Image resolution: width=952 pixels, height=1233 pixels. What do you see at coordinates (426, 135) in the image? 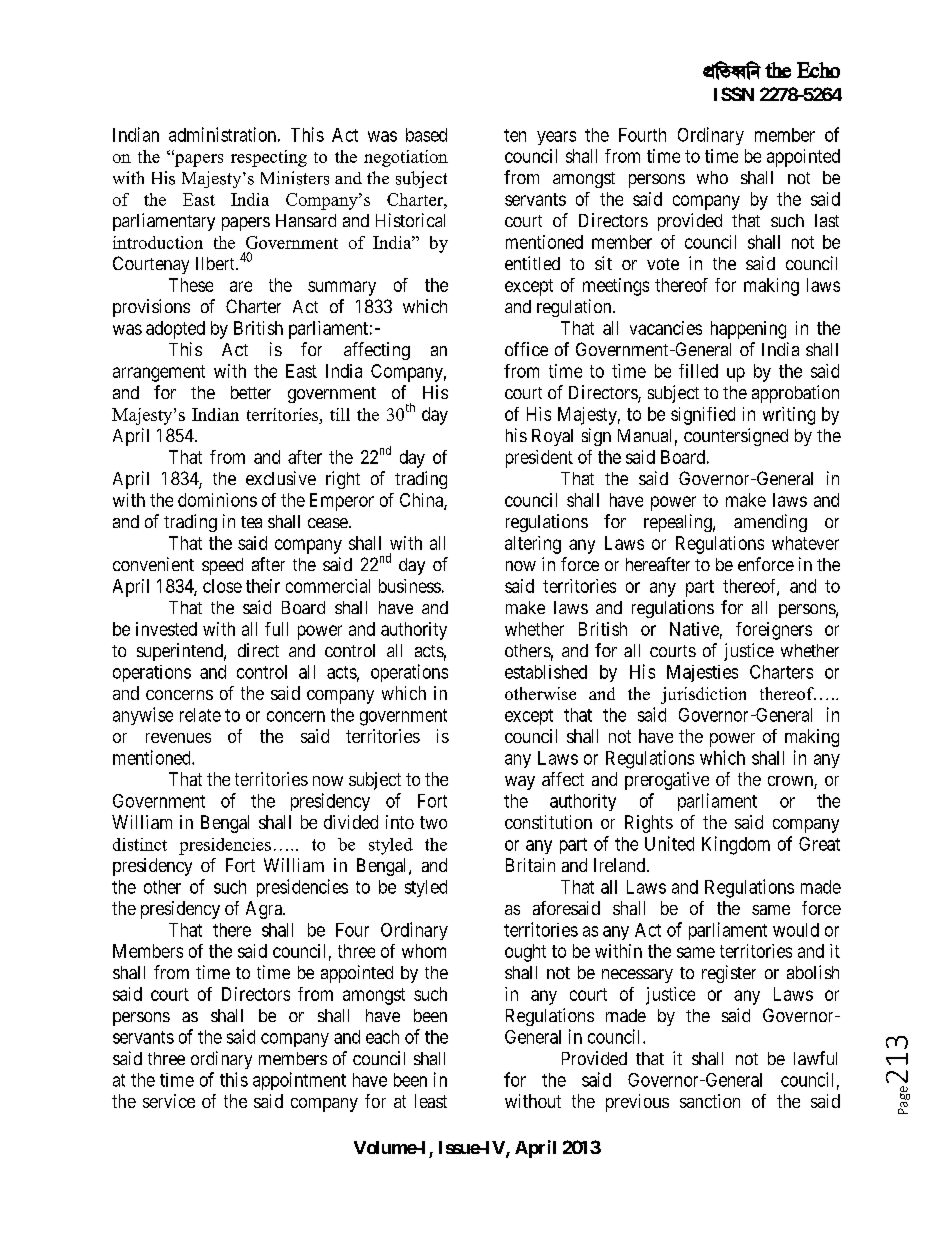
I see `based` at bounding box center [426, 135].
